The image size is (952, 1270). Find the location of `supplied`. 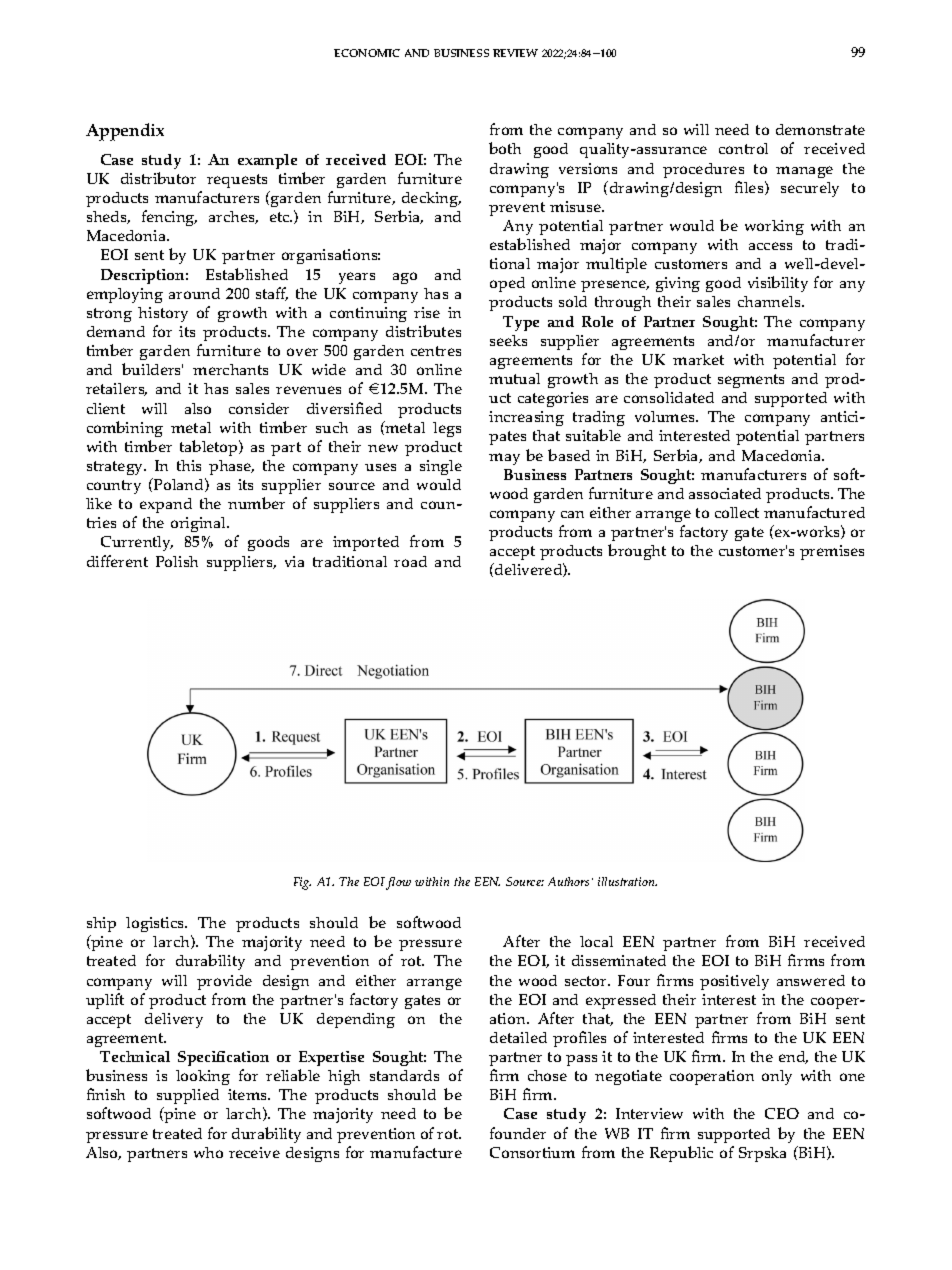

supplied is located at coordinates (188, 1098).
